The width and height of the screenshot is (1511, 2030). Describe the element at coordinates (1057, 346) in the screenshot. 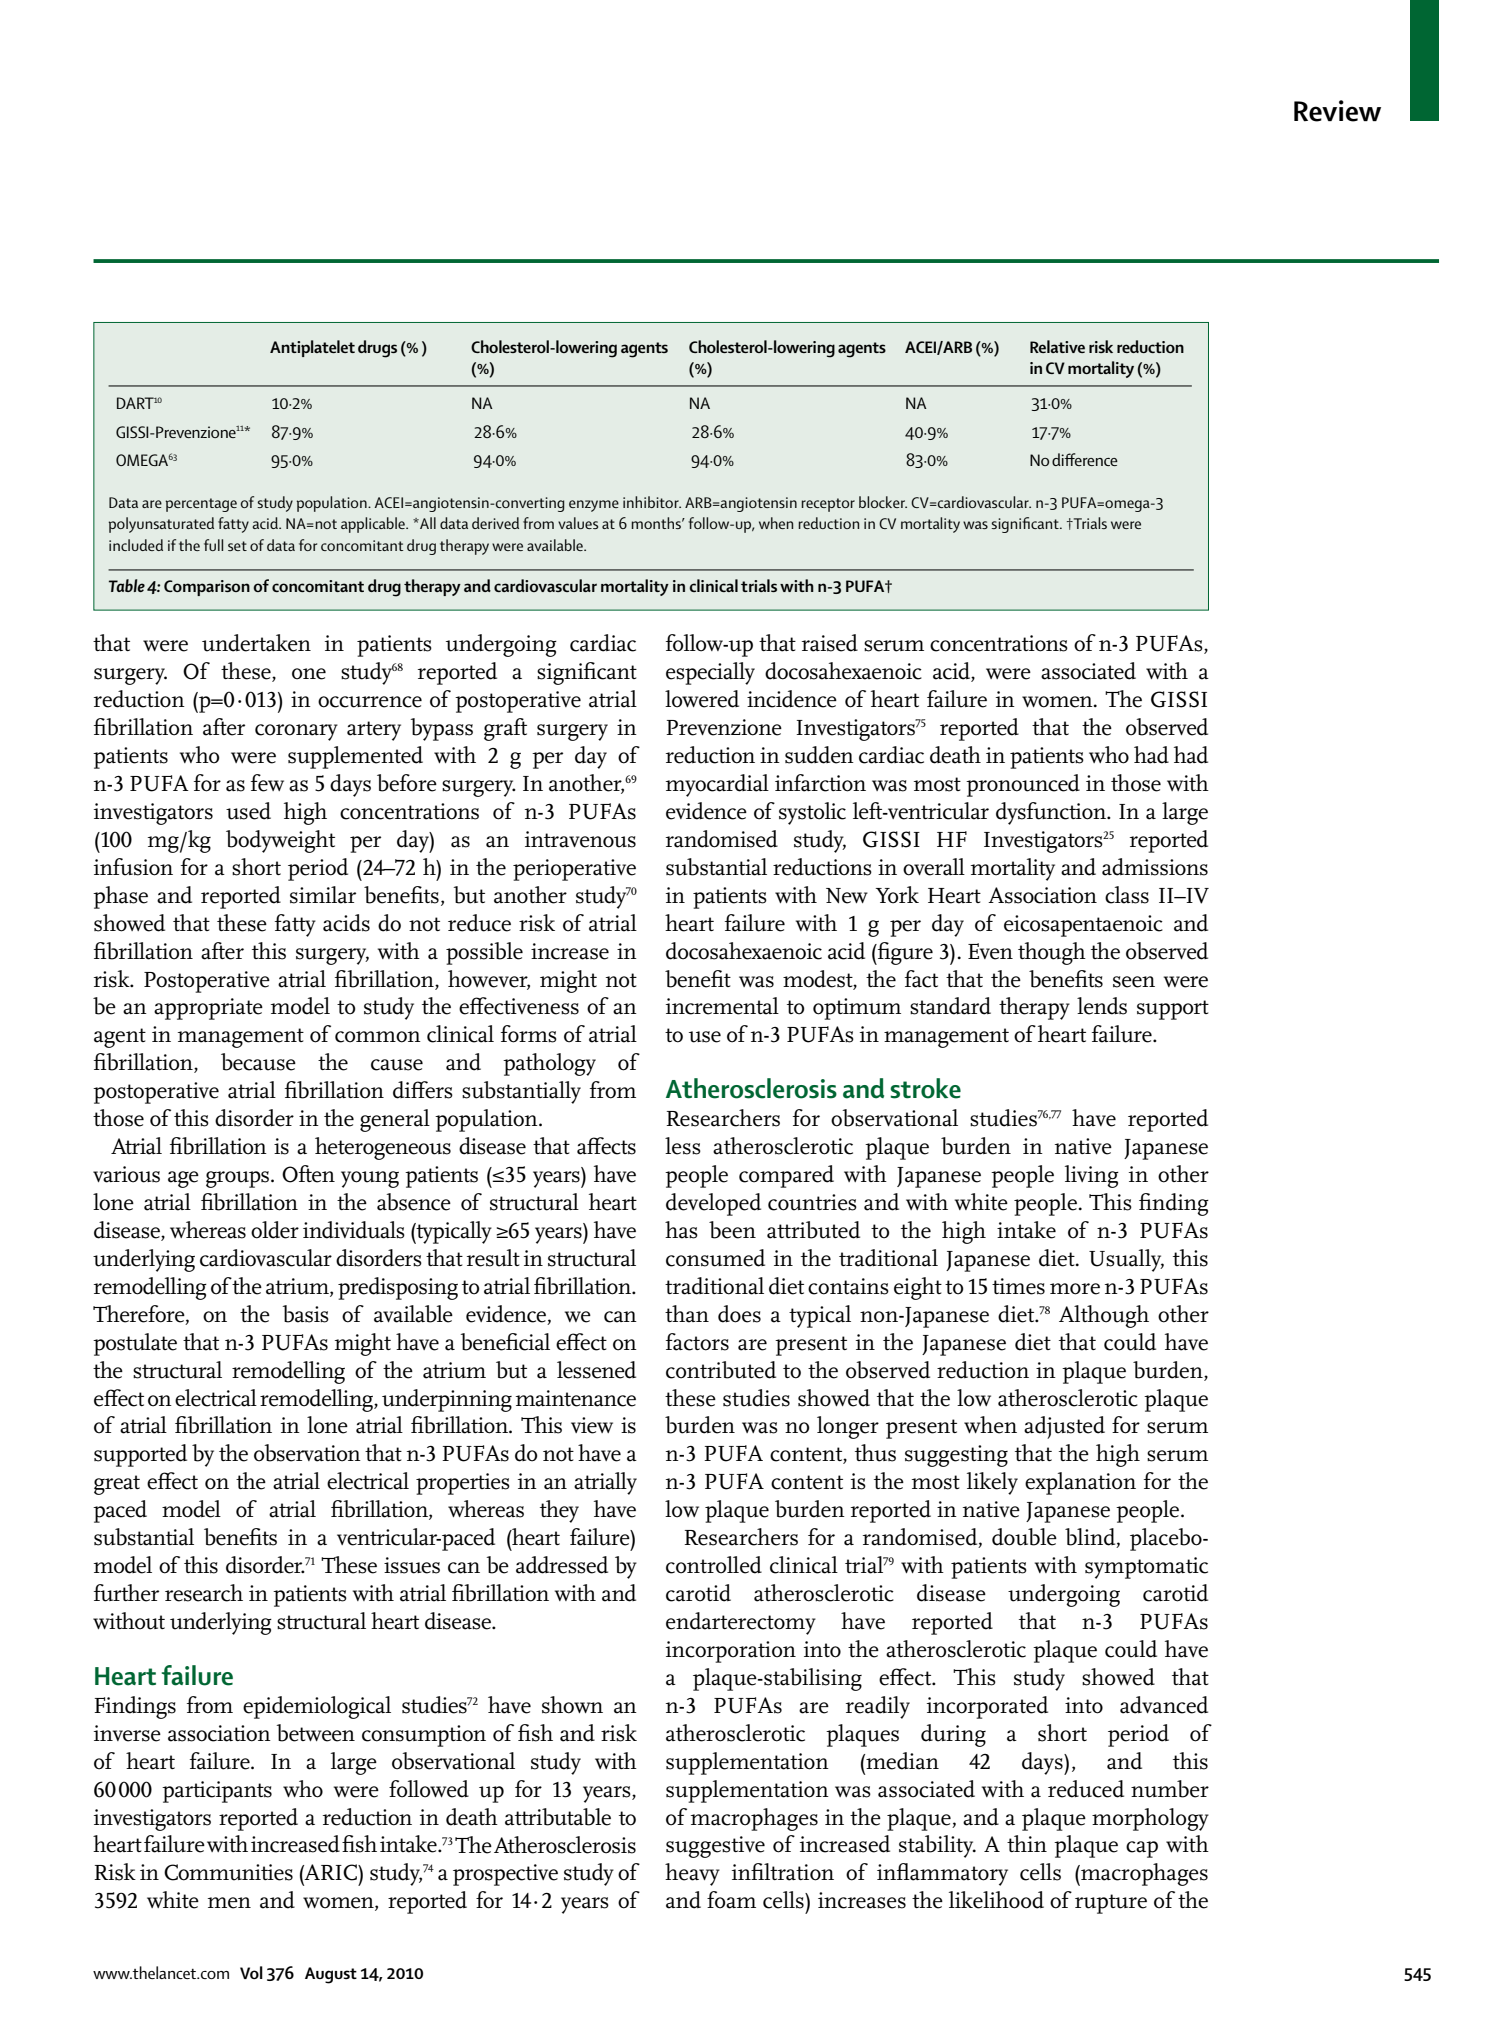

I see `Relative` at that location.
